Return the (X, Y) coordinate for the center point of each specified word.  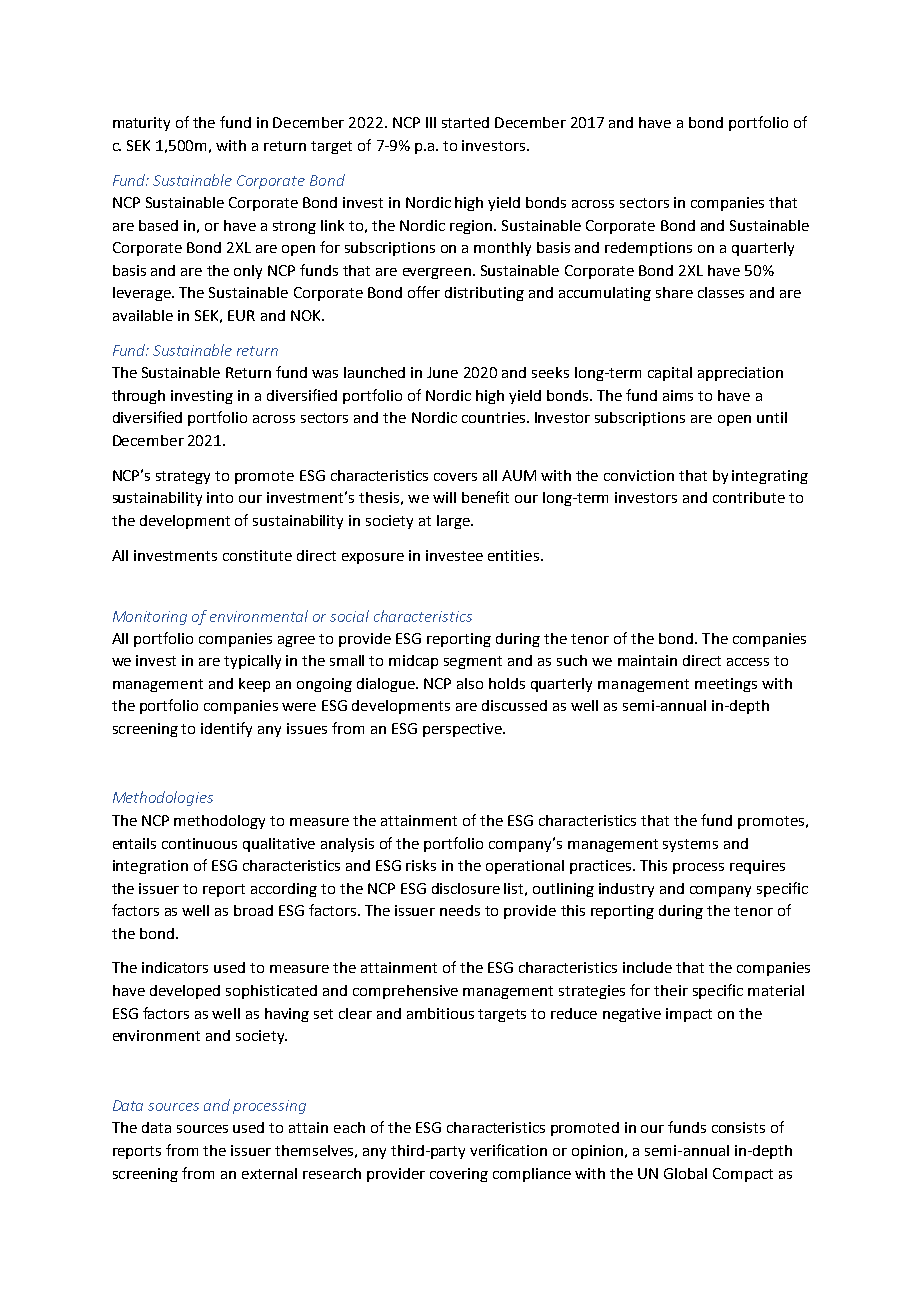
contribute (749, 497)
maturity (141, 124)
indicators (175, 967)
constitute (257, 555)
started (465, 122)
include (647, 967)
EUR (241, 315)
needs (460, 910)
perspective (463, 730)
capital (670, 374)
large (454, 522)
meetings (726, 685)
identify (226, 729)
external (269, 1173)
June (442, 372)
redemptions (648, 249)
